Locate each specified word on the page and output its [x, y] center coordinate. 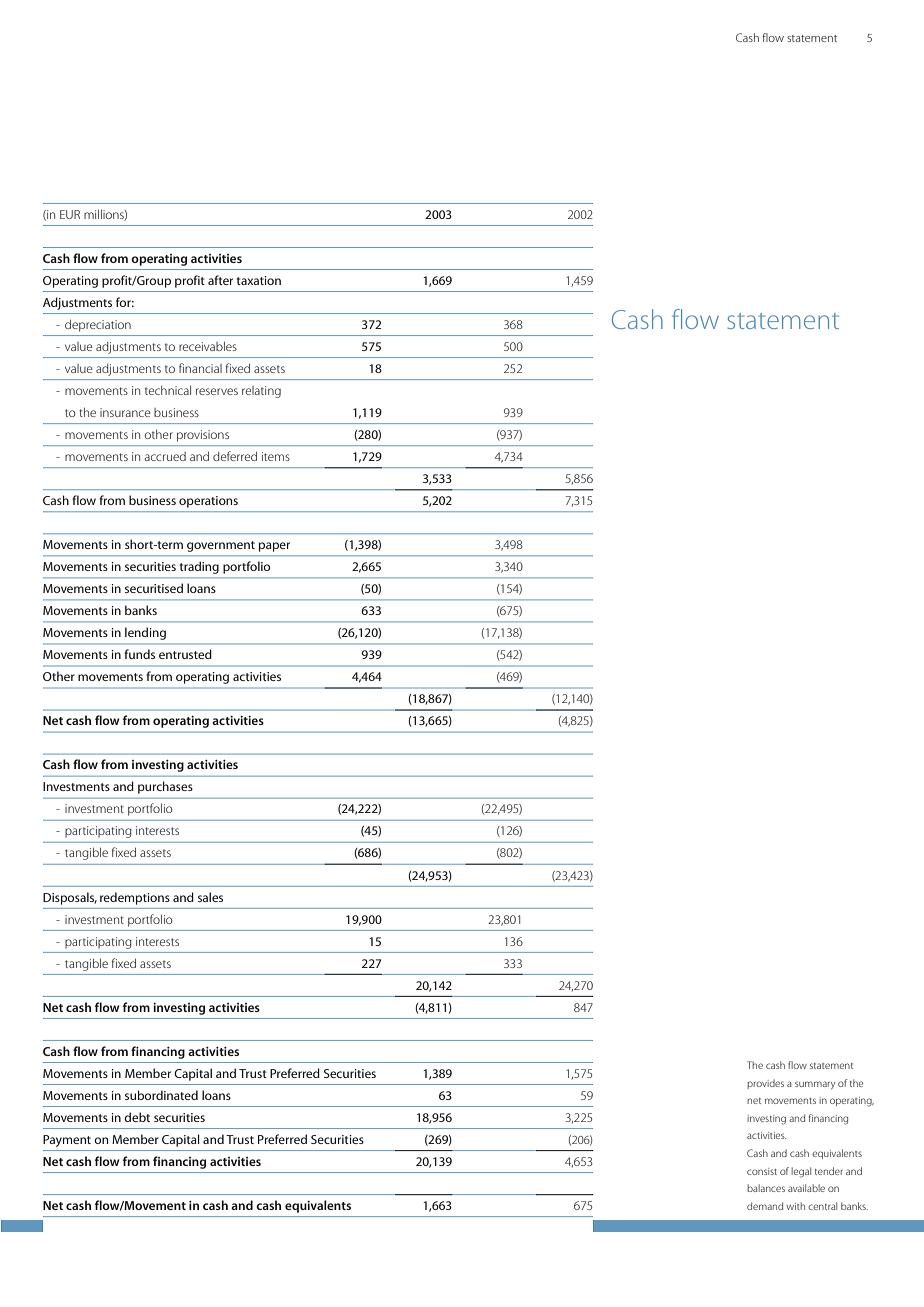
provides [765, 1084]
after [220, 280]
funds [139, 654]
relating [261, 392]
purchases [165, 787]
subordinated [161, 1095]
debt [137, 1117]
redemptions [135, 898]
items [276, 456]
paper [274, 547]
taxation [258, 280]
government [221, 546]
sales [210, 897]
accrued [165, 456]
